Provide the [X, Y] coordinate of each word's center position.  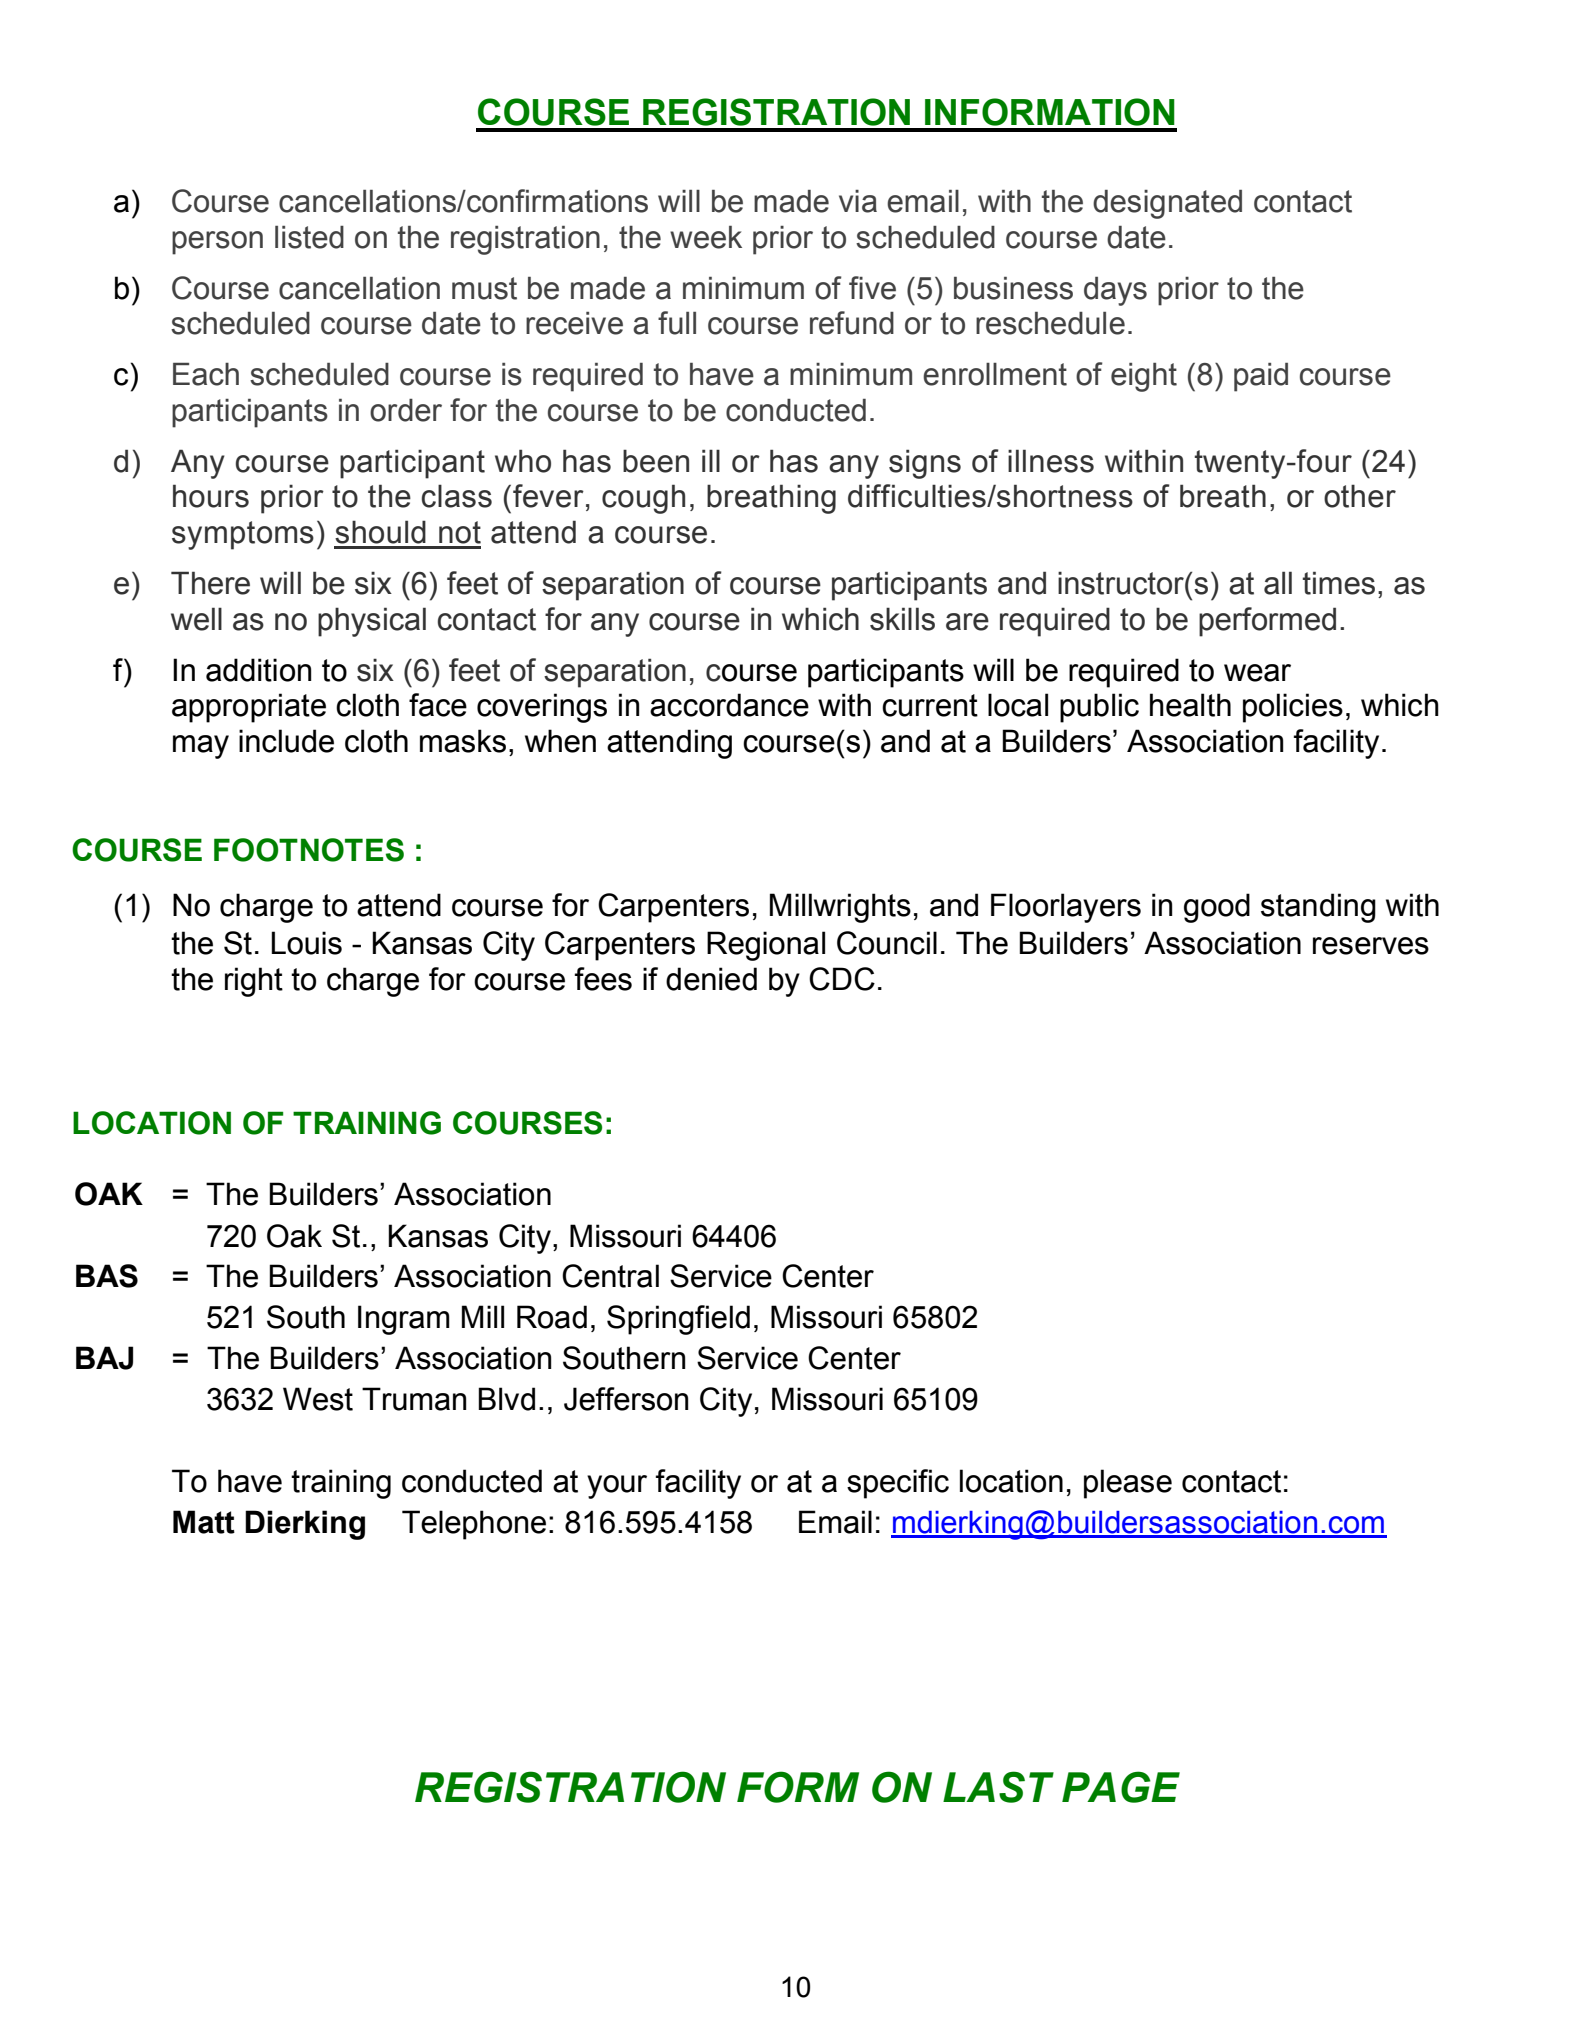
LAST [998, 1787]
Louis [306, 943]
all [1278, 583]
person [217, 243]
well [196, 619]
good [1217, 908]
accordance [729, 705]
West [318, 1399]
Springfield [678, 1320]
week [706, 237]
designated [1167, 204]
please [1128, 1484]
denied [711, 979]
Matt [204, 1522]
